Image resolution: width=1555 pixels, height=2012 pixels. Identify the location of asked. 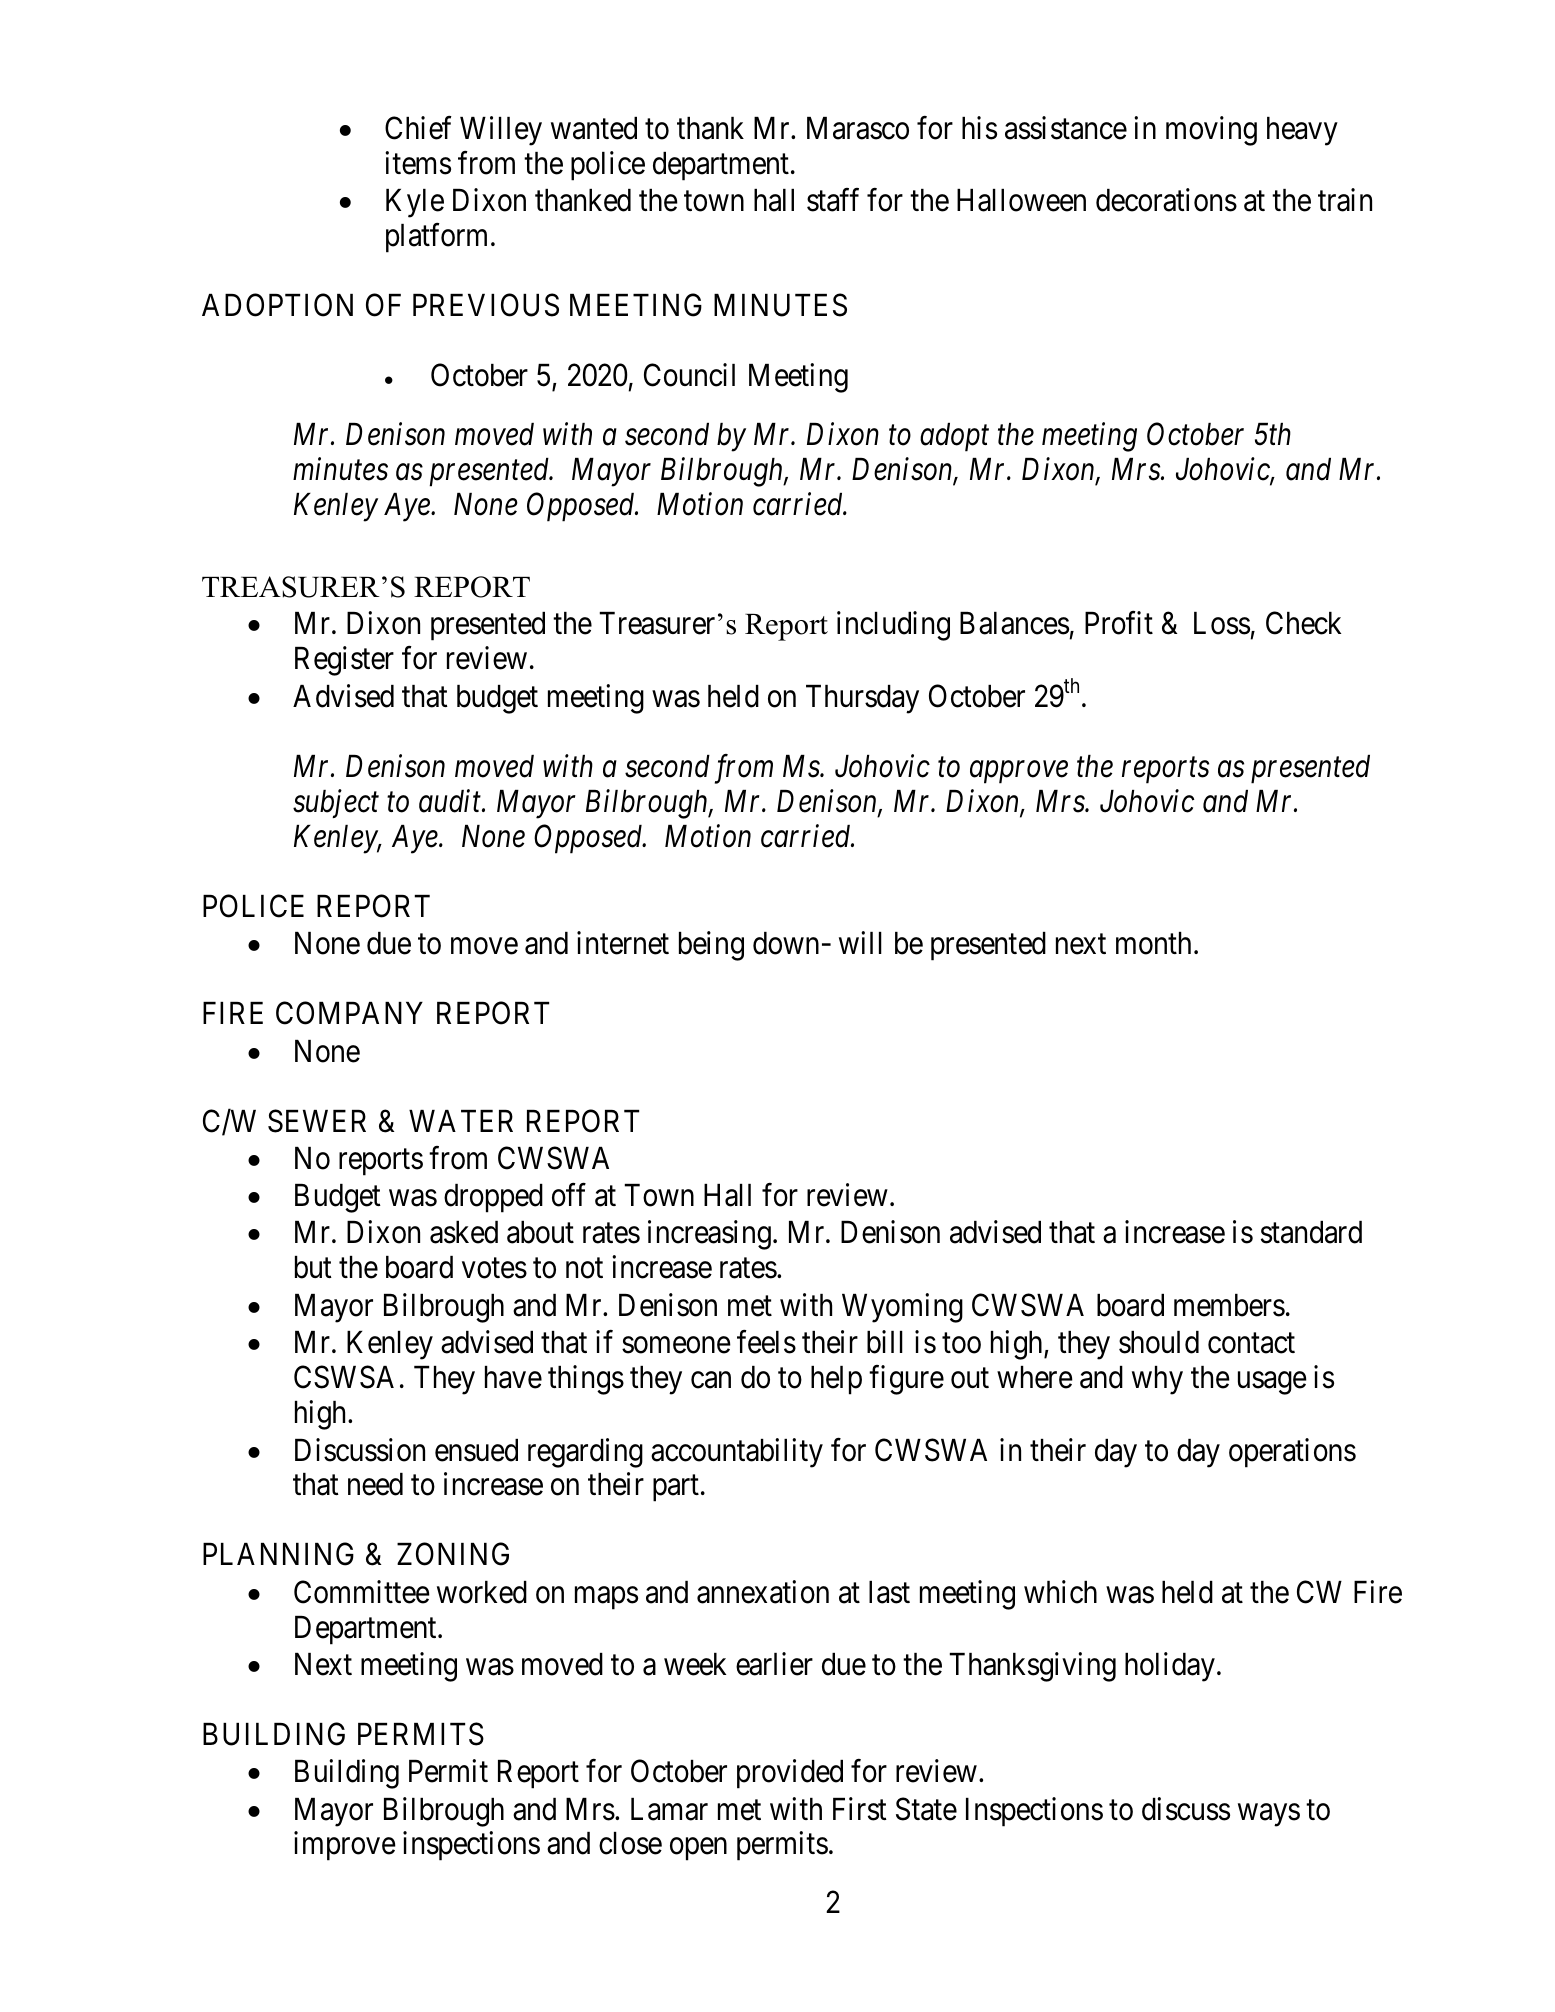
(464, 1232).
